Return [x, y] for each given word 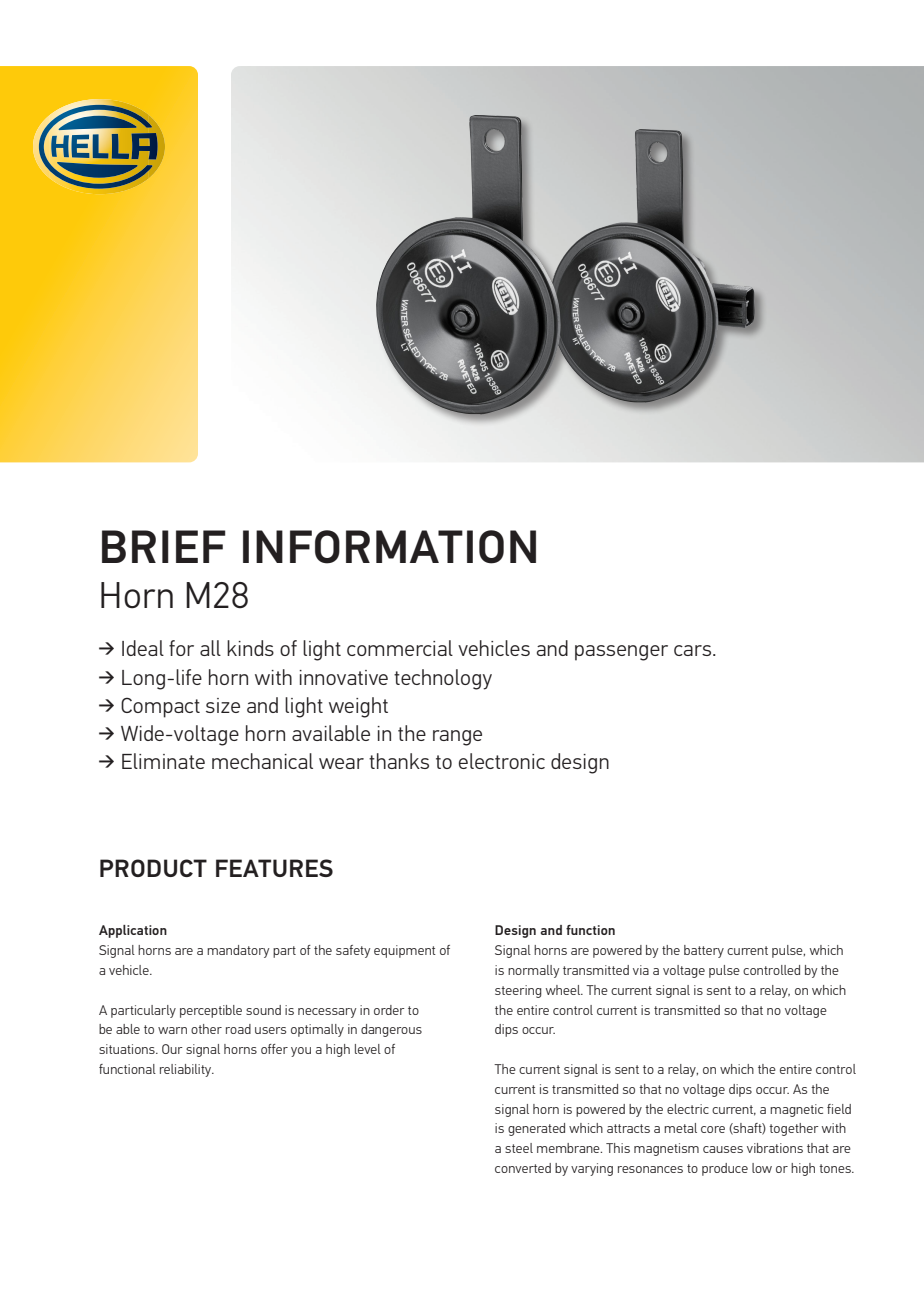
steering [518, 991]
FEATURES [274, 868]
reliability [187, 1070]
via [641, 970]
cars [694, 650]
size [223, 705]
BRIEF [164, 546]
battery [704, 951]
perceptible [211, 1011]
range [457, 738]
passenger [621, 653]
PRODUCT [153, 868]
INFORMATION [389, 547]
